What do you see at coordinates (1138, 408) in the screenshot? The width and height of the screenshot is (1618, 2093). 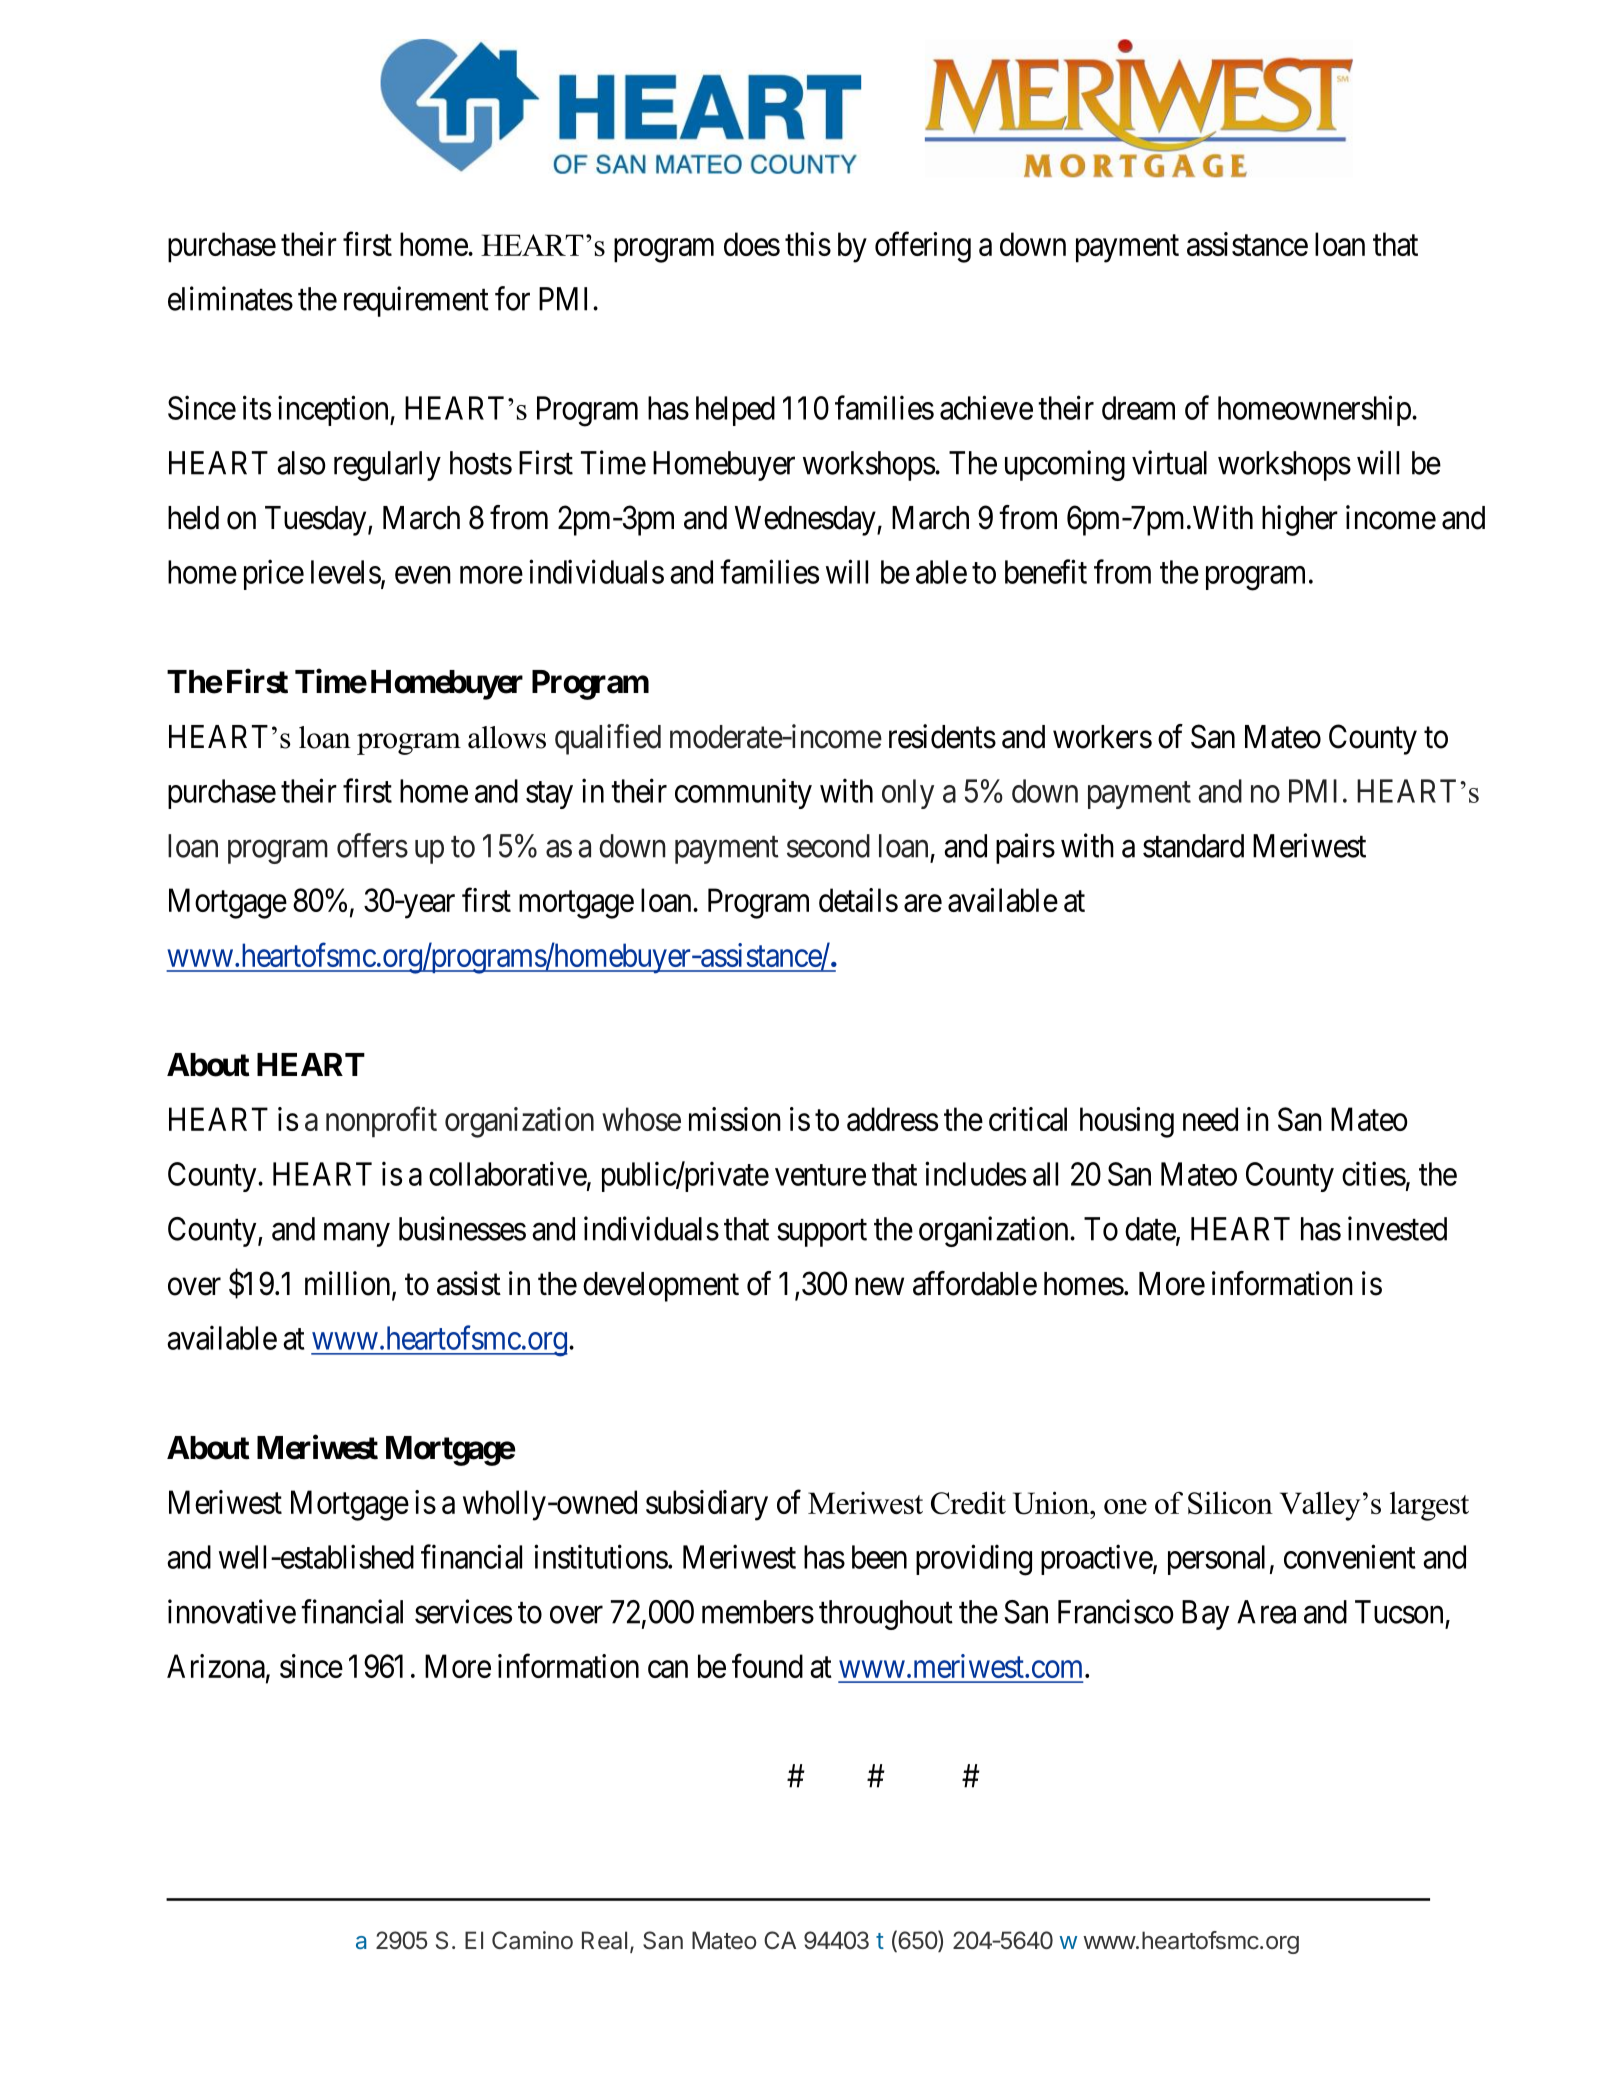 I see `dream` at bounding box center [1138, 408].
